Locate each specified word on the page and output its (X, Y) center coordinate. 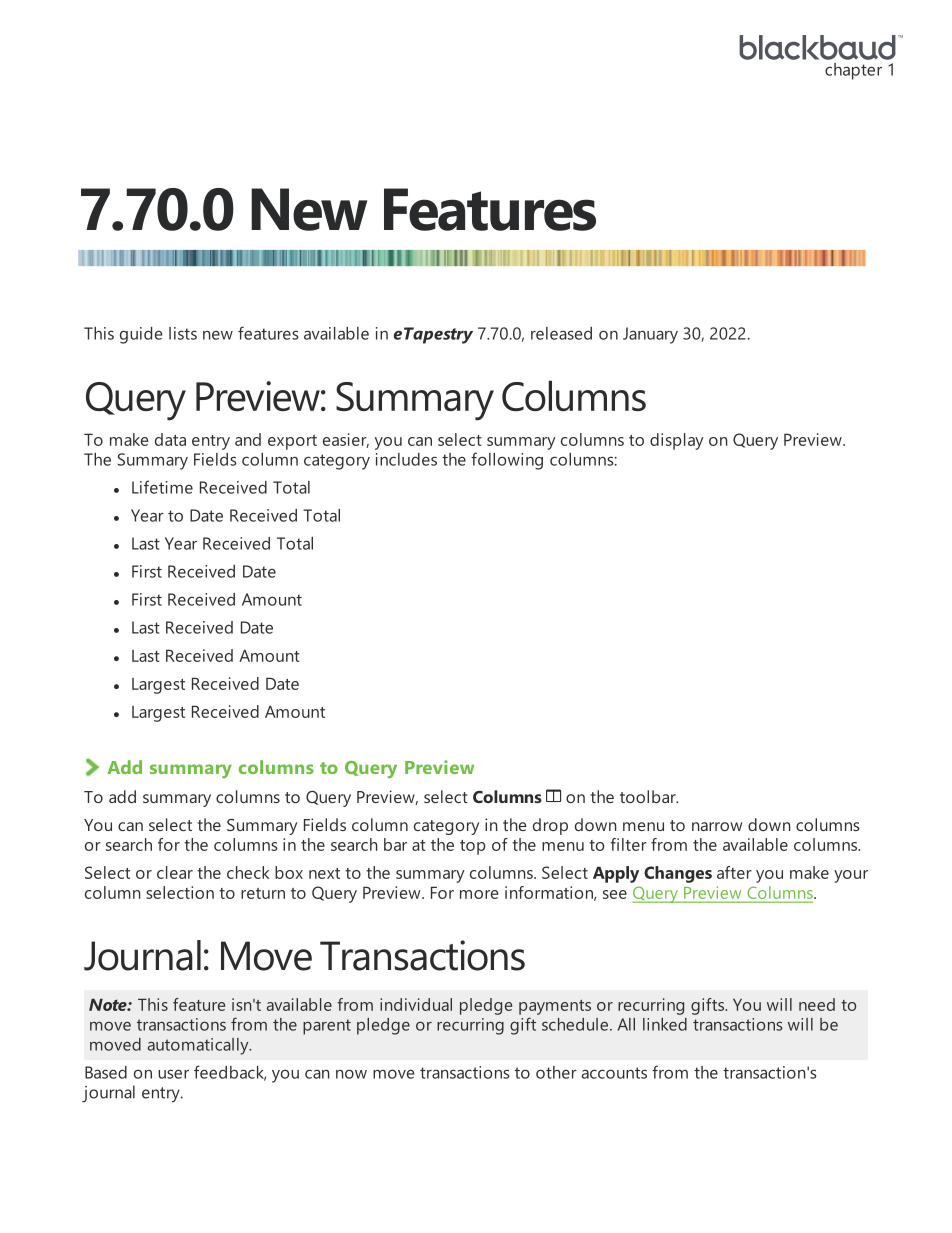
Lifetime (162, 487)
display (677, 441)
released (561, 333)
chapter (853, 71)
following (507, 461)
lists (183, 333)
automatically (199, 1046)
